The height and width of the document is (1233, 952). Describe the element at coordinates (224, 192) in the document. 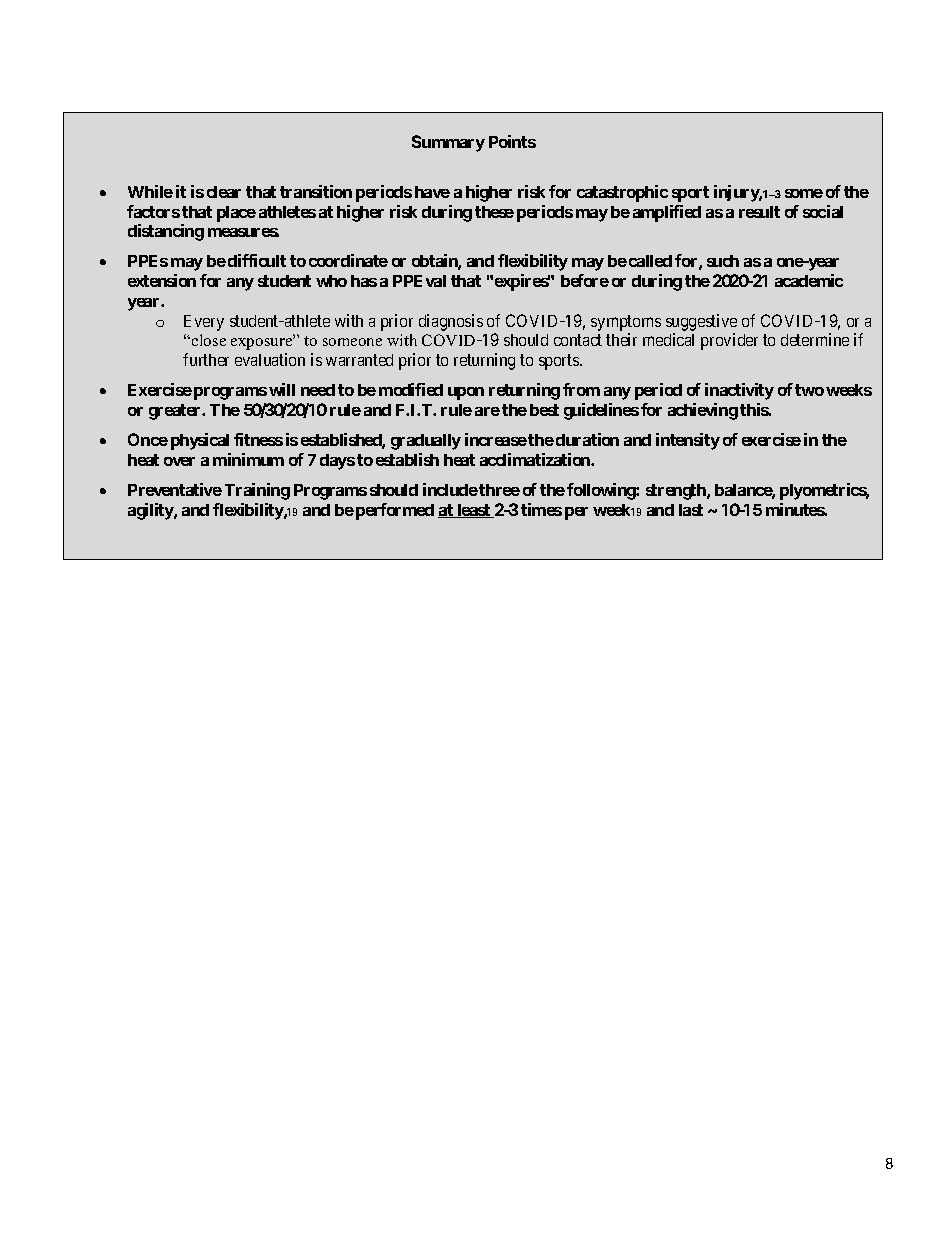

I see `clear` at that location.
